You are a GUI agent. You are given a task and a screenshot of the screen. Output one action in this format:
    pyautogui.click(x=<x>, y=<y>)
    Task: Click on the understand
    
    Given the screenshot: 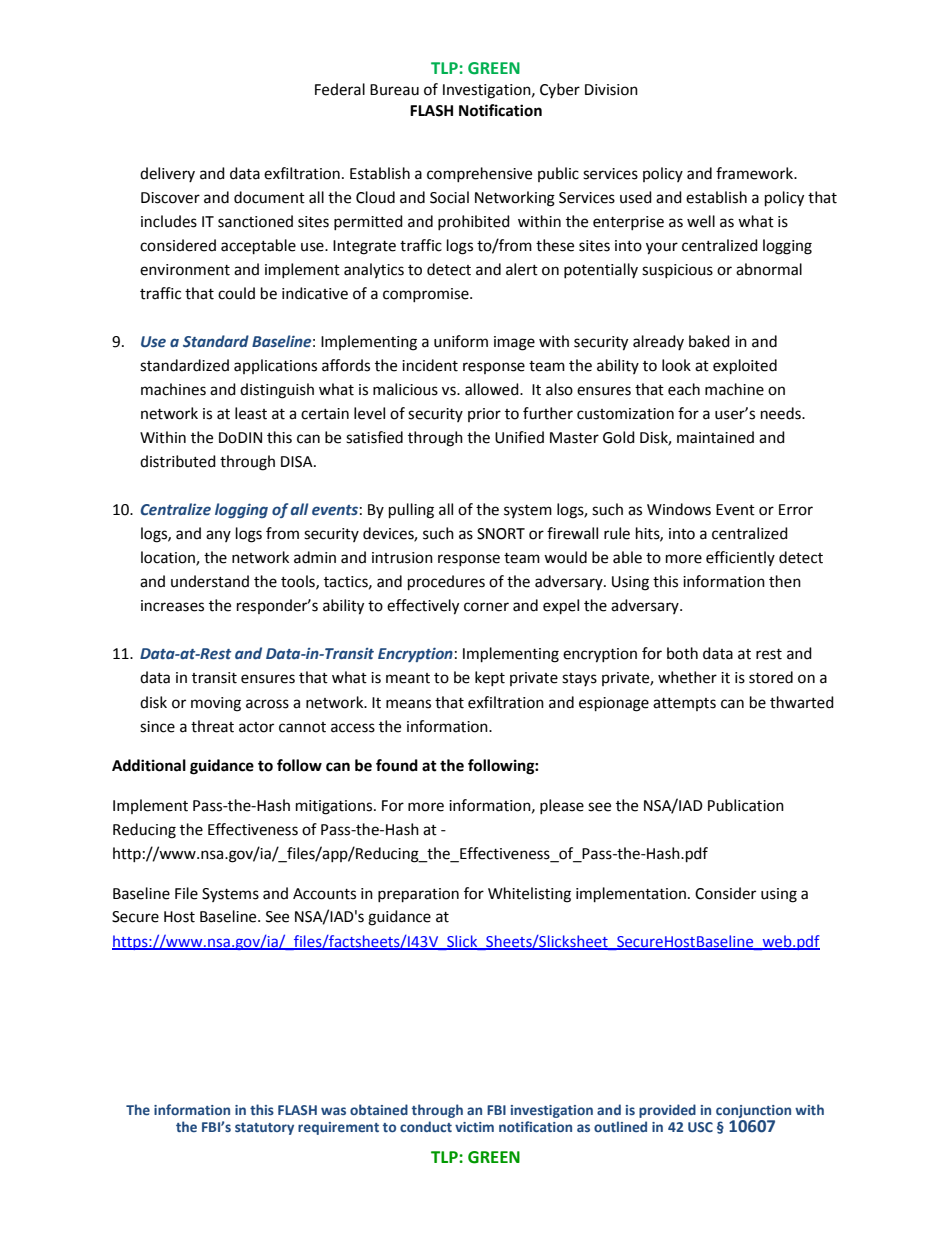 What is the action you would take?
    pyautogui.click(x=210, y=581)
